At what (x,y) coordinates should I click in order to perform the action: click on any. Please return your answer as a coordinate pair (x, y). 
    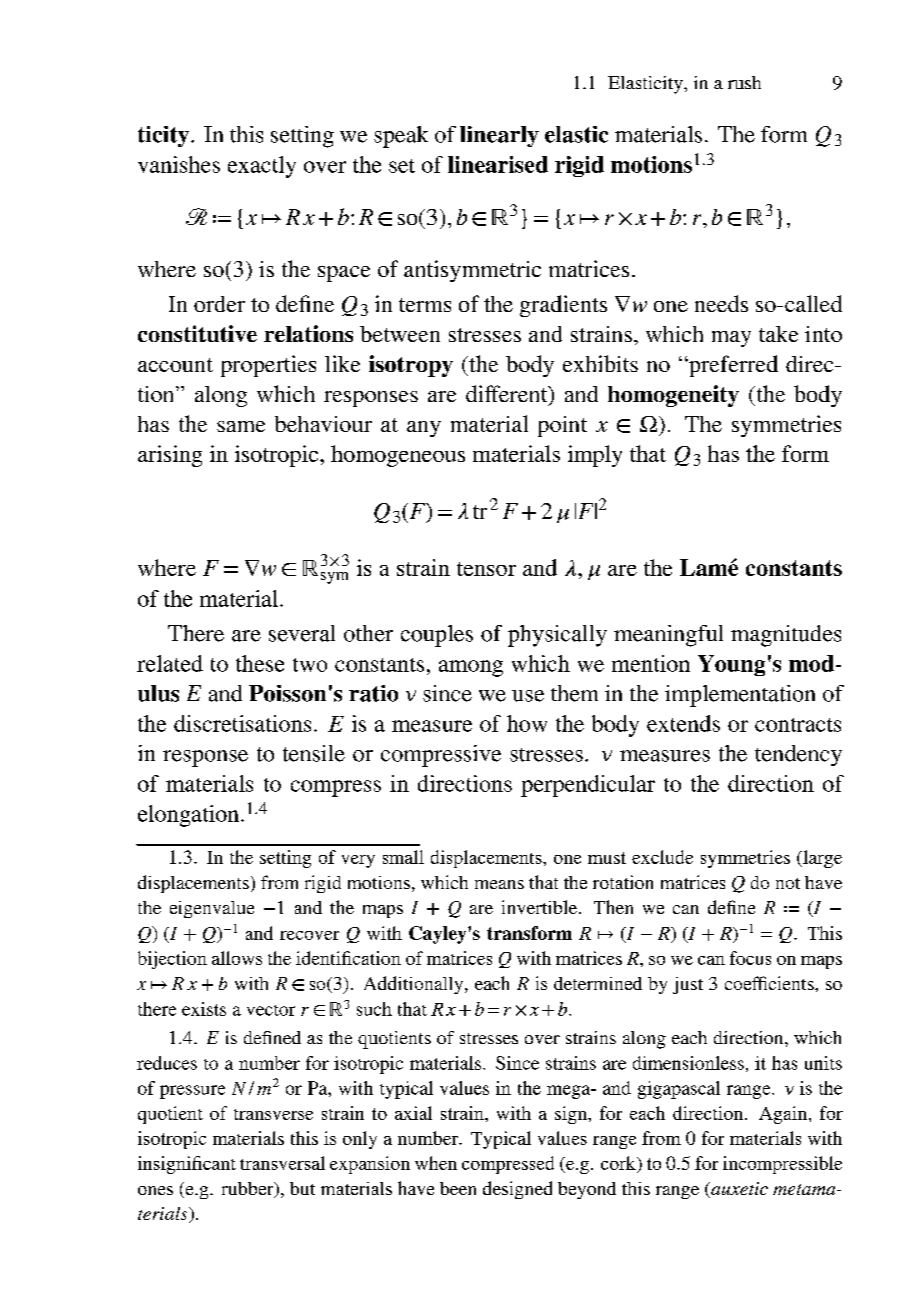
    Looking at the image, I should click on (424, 429).
